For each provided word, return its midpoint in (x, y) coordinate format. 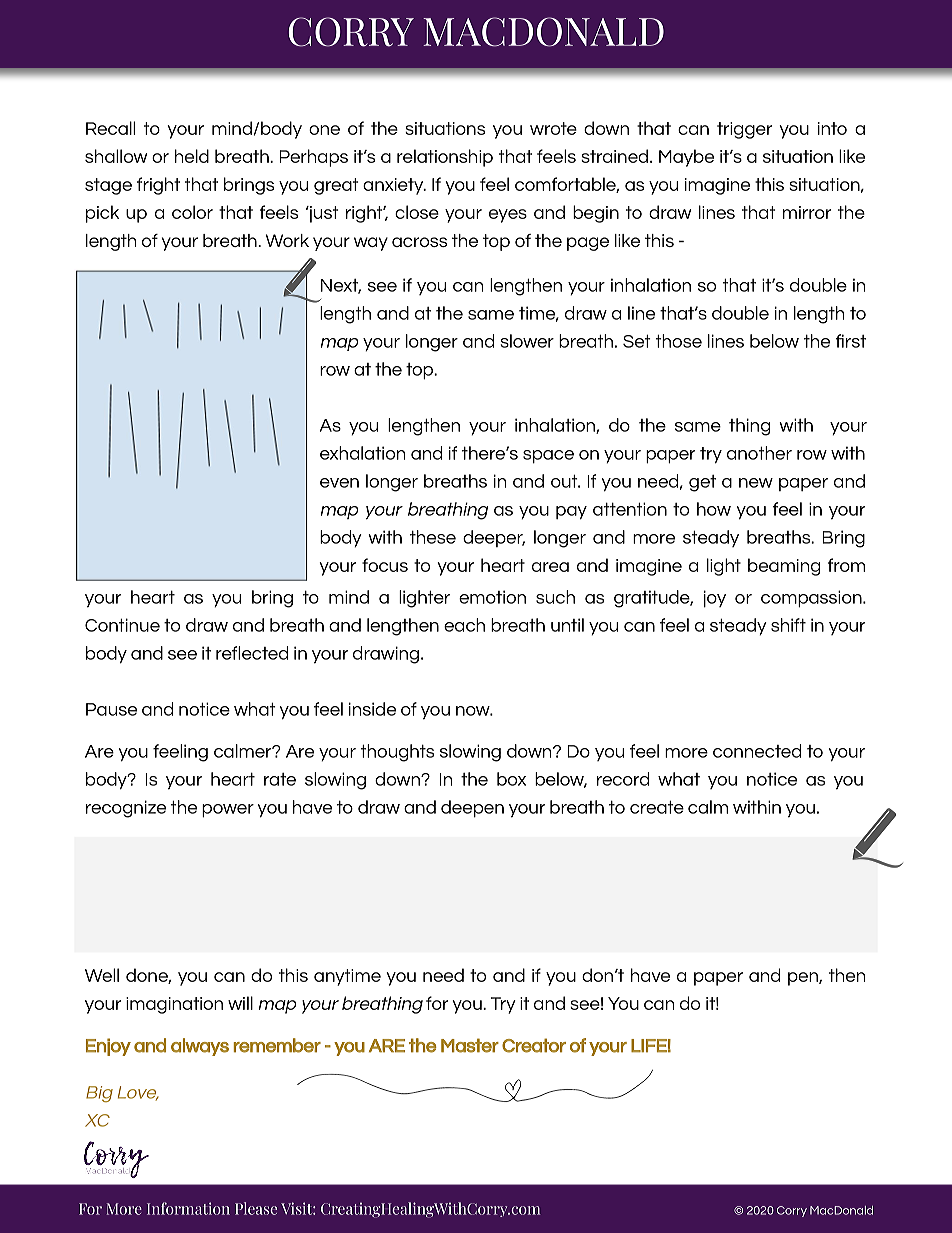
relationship (445, 158)
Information (188, 1208)
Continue (122, 625)
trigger (744, 130)
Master (470, 1045)
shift (788, 625)
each (464, 625)
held (192, 156)
